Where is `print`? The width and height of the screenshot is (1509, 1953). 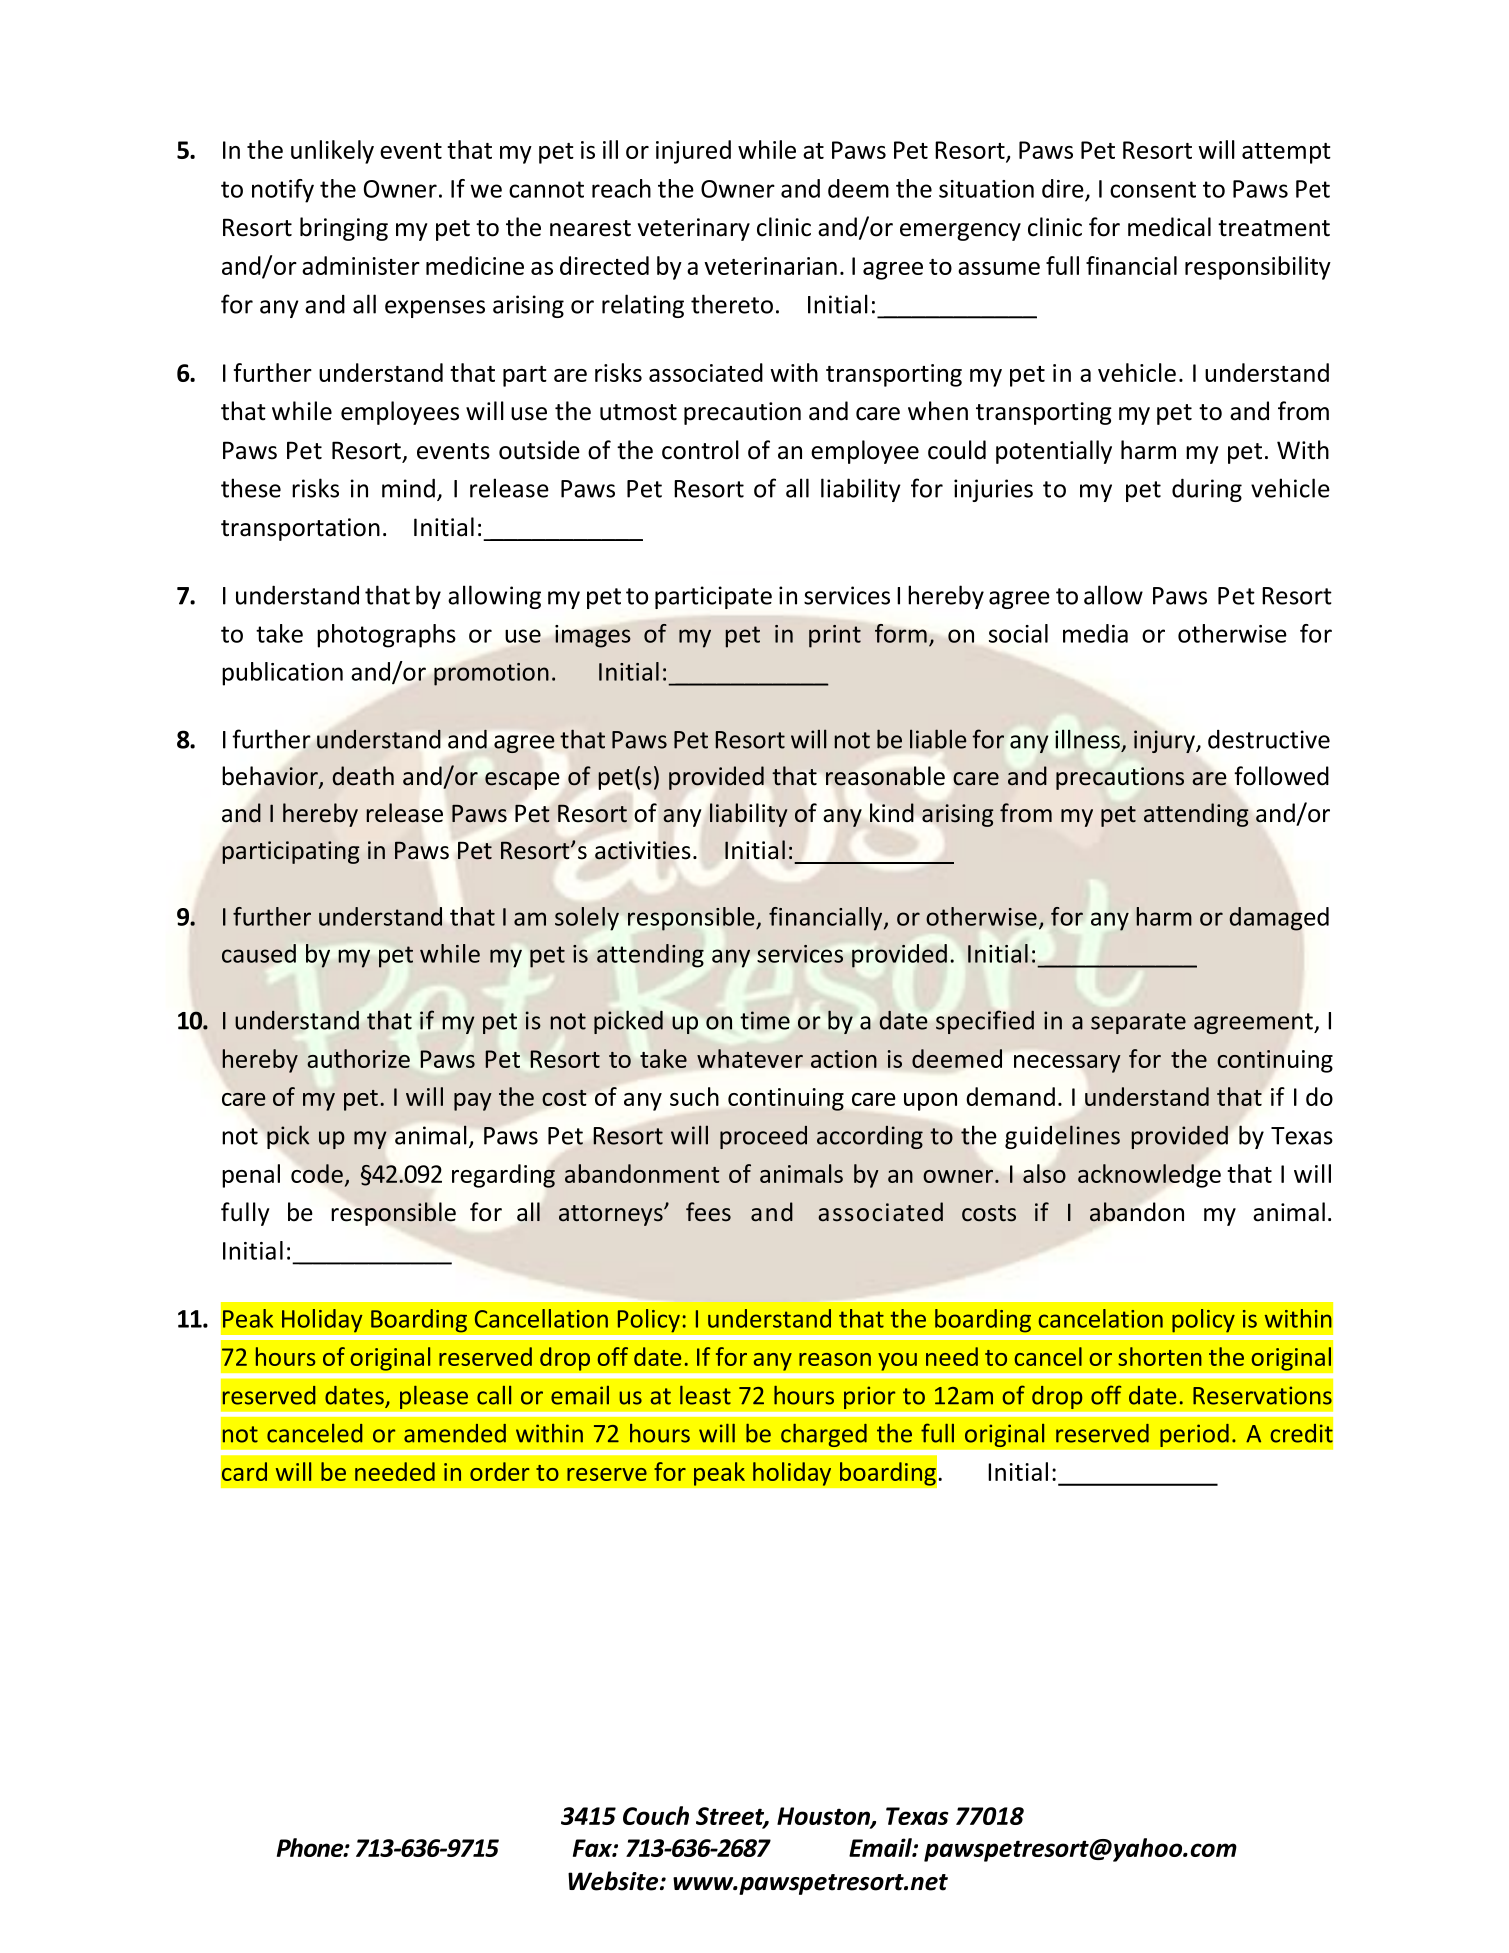
print is located at coordinates (835, 636).
